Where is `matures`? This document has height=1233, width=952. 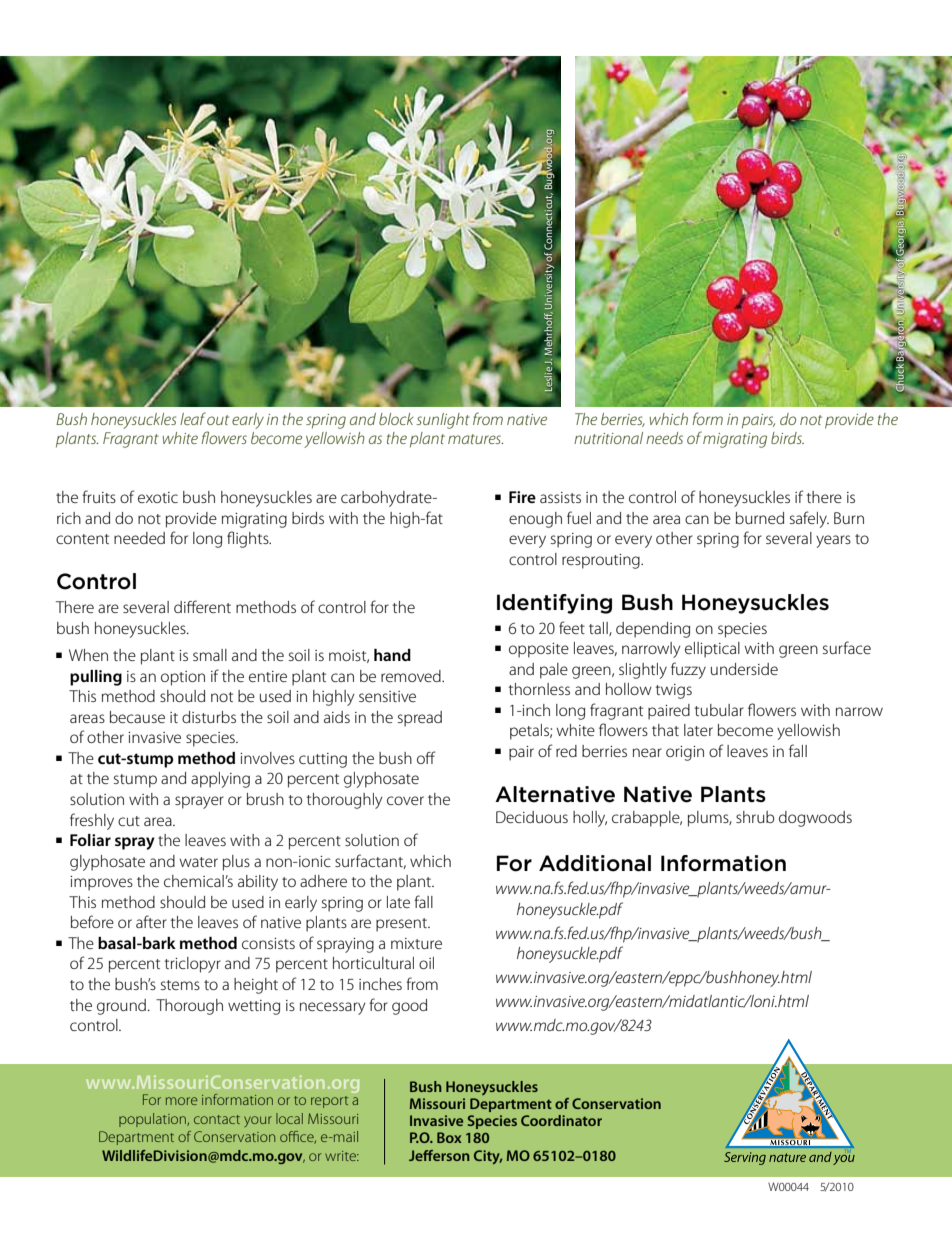
matures is located at coordinates (475, 439).
